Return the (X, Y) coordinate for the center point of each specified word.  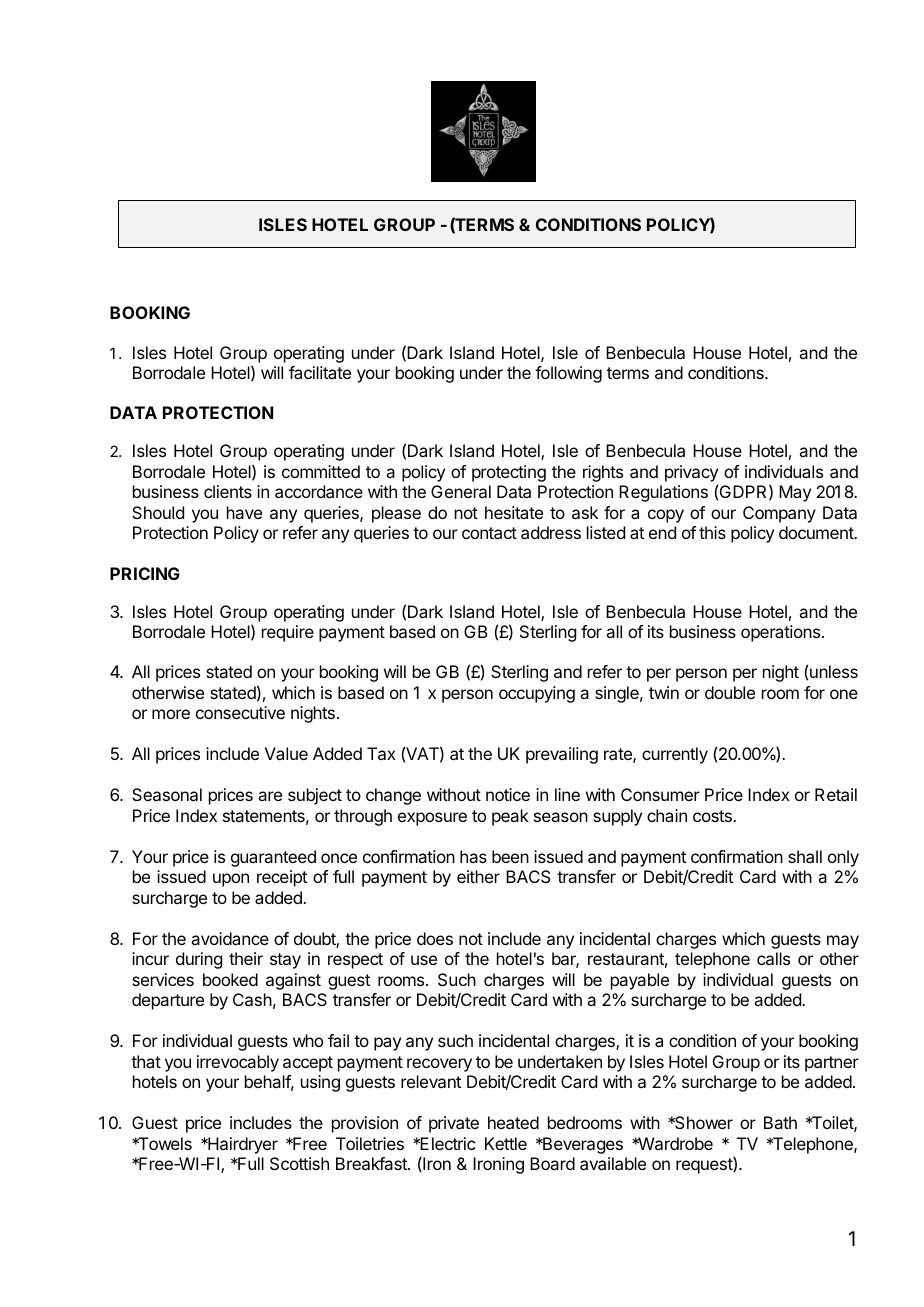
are (270, 796)
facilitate (320, 372)
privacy (691, 473)
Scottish (299, 1163)
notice (508, 794)
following (568, 374)
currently (675, 755)
